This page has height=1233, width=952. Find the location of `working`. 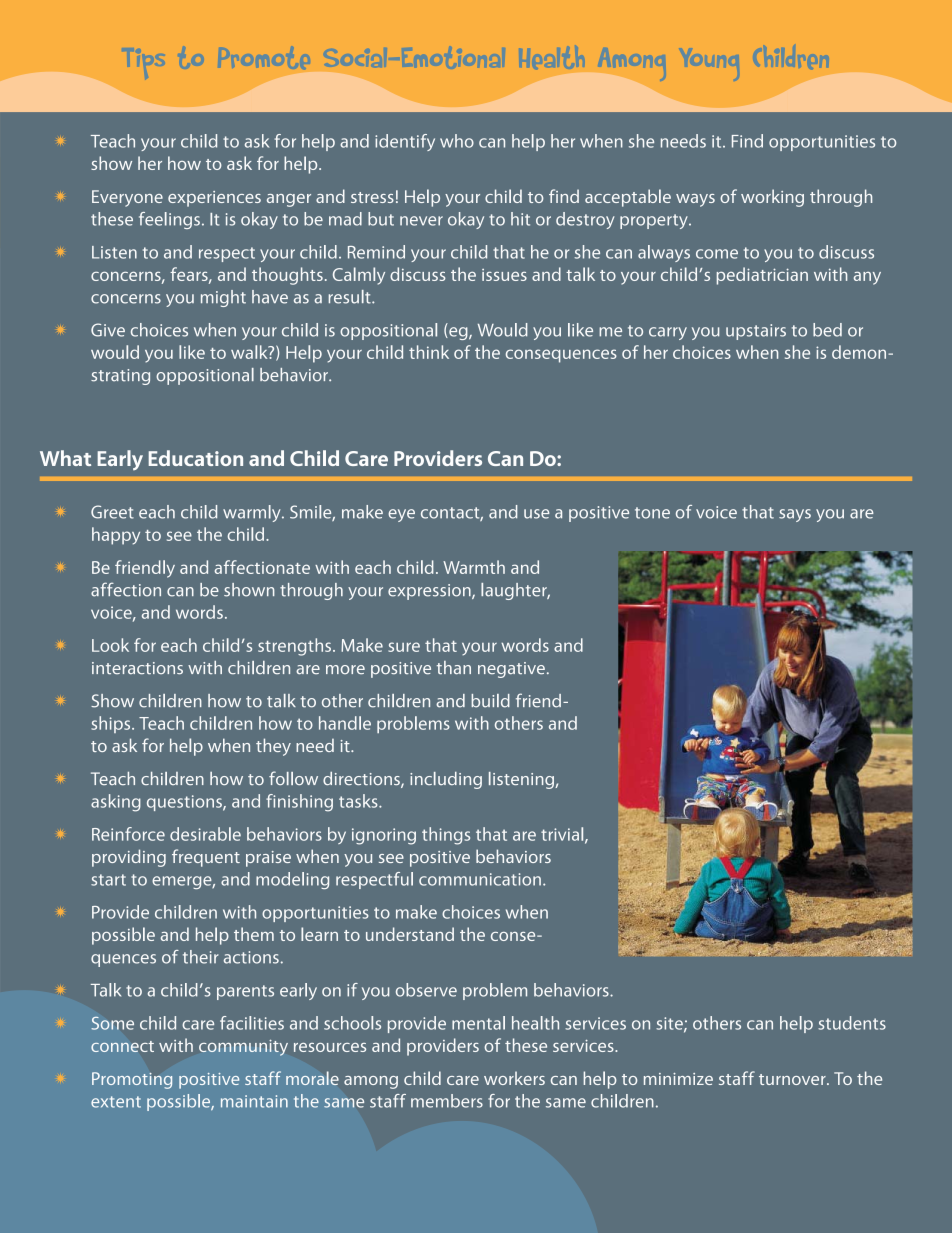

working is located at coordinates (772, 198).
